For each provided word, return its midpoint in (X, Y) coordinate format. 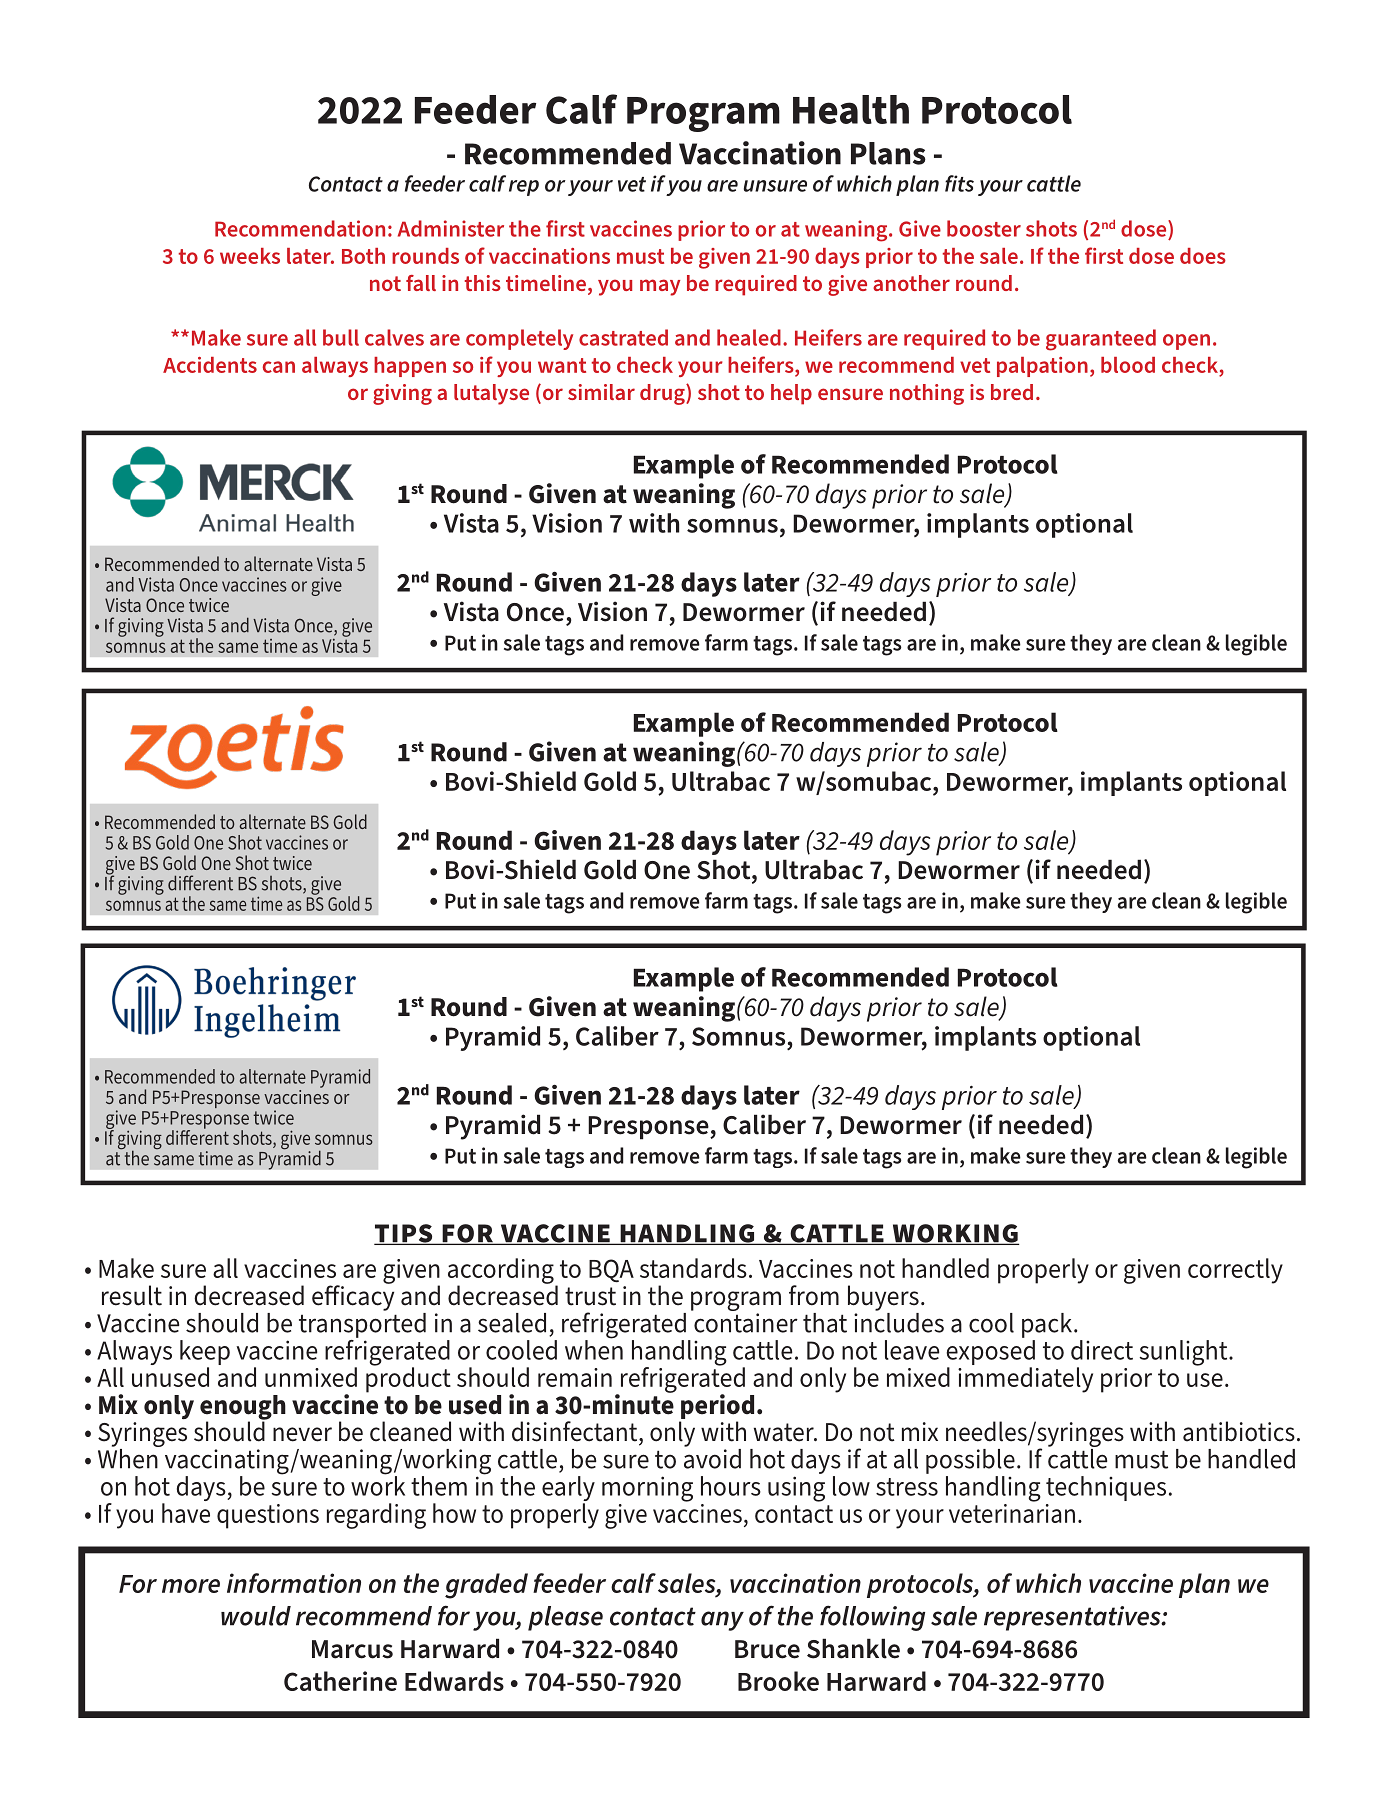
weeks (250, 256)
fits (959, 183)
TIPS (404, 1234)
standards (693, 1268)
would (256, 1616)
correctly (1235, 1271)
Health (851, 109)
